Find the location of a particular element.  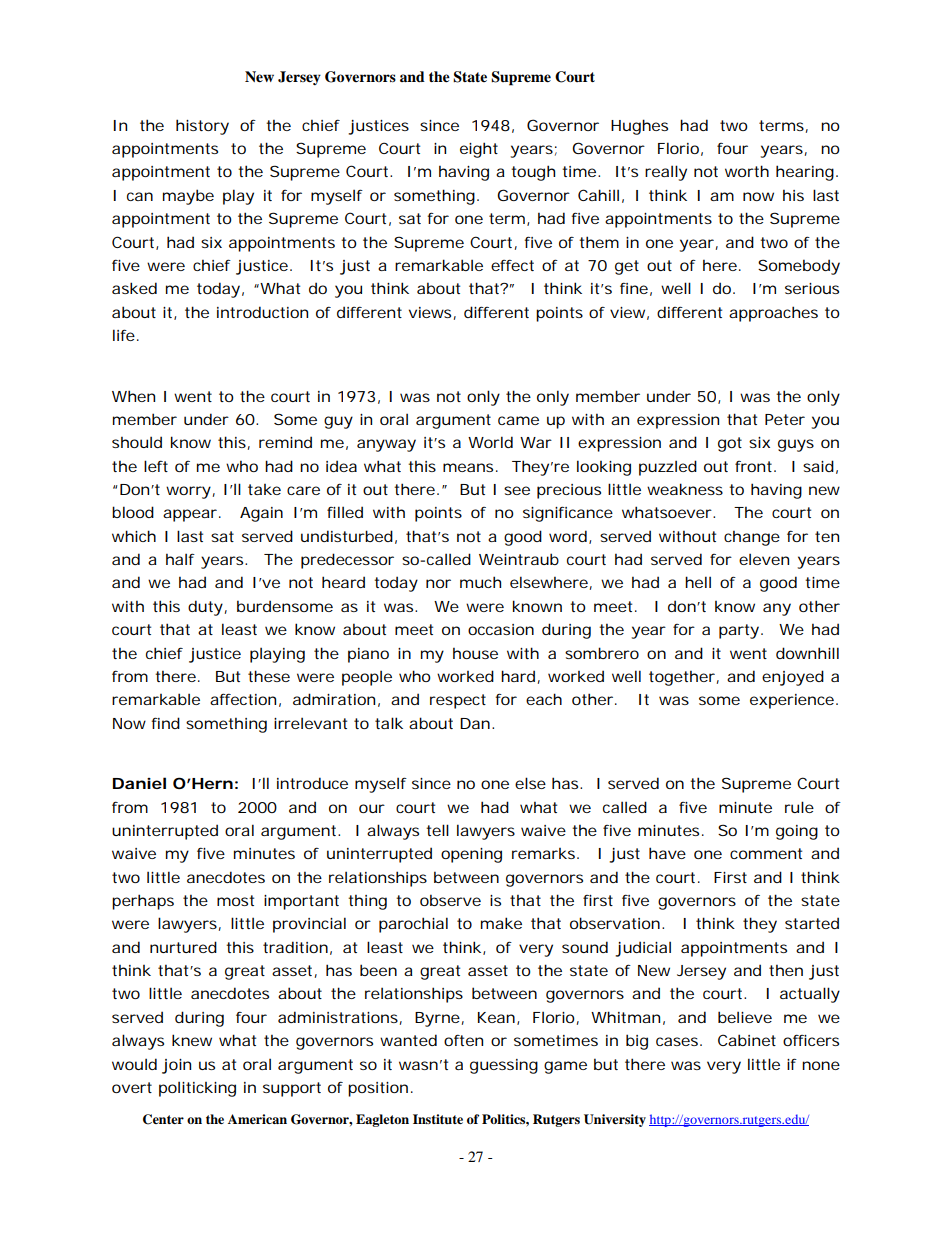

party is located at coordinates (739, 631).
